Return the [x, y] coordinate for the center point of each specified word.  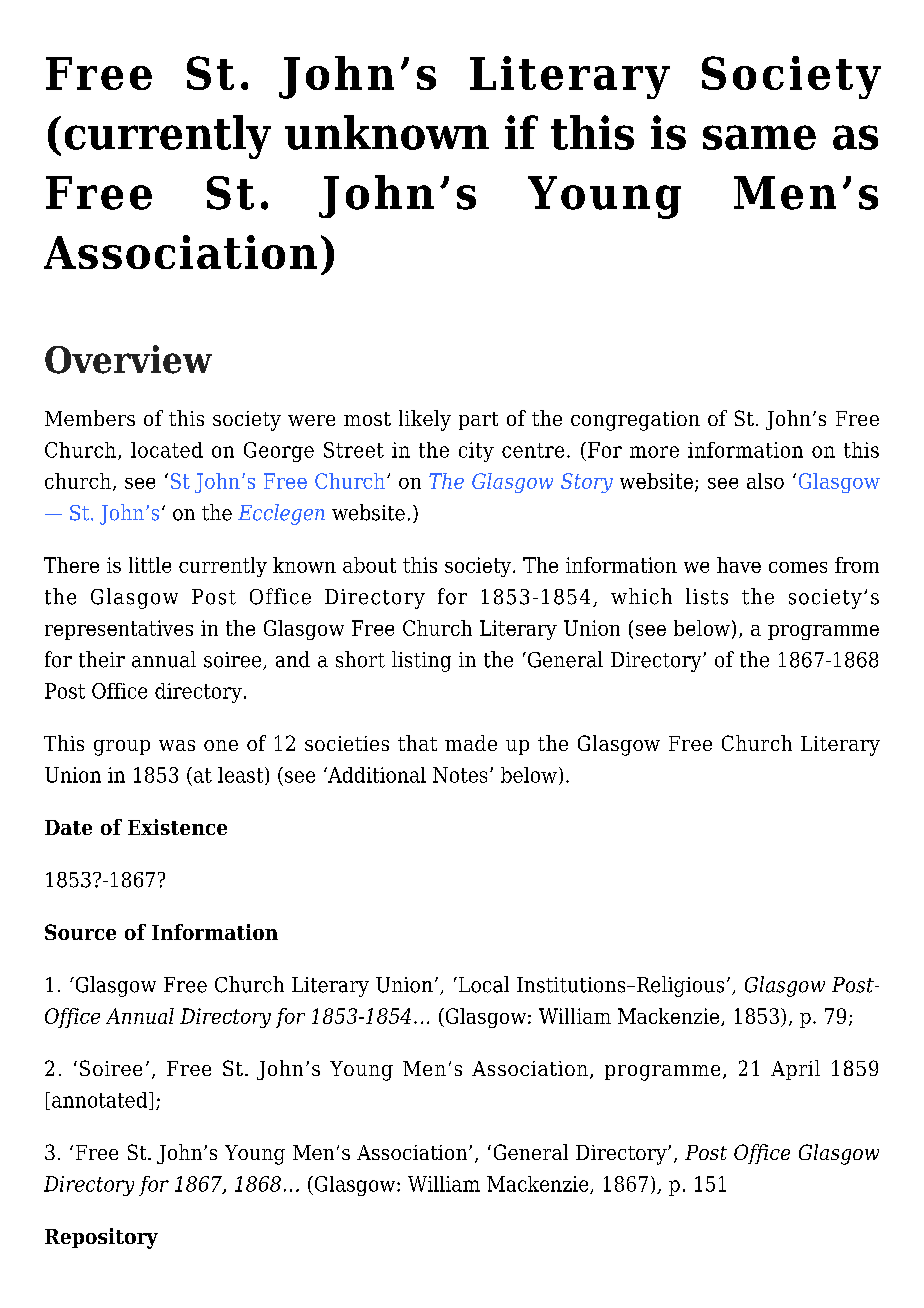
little [150, 565]
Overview [128, 359]
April [795, 1070]
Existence [177, 827]
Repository [101, 1238]
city [476, 452]
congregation [635, 421]
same [759, 137]
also [765, 481]
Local [482, 984]
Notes [460, 775]
